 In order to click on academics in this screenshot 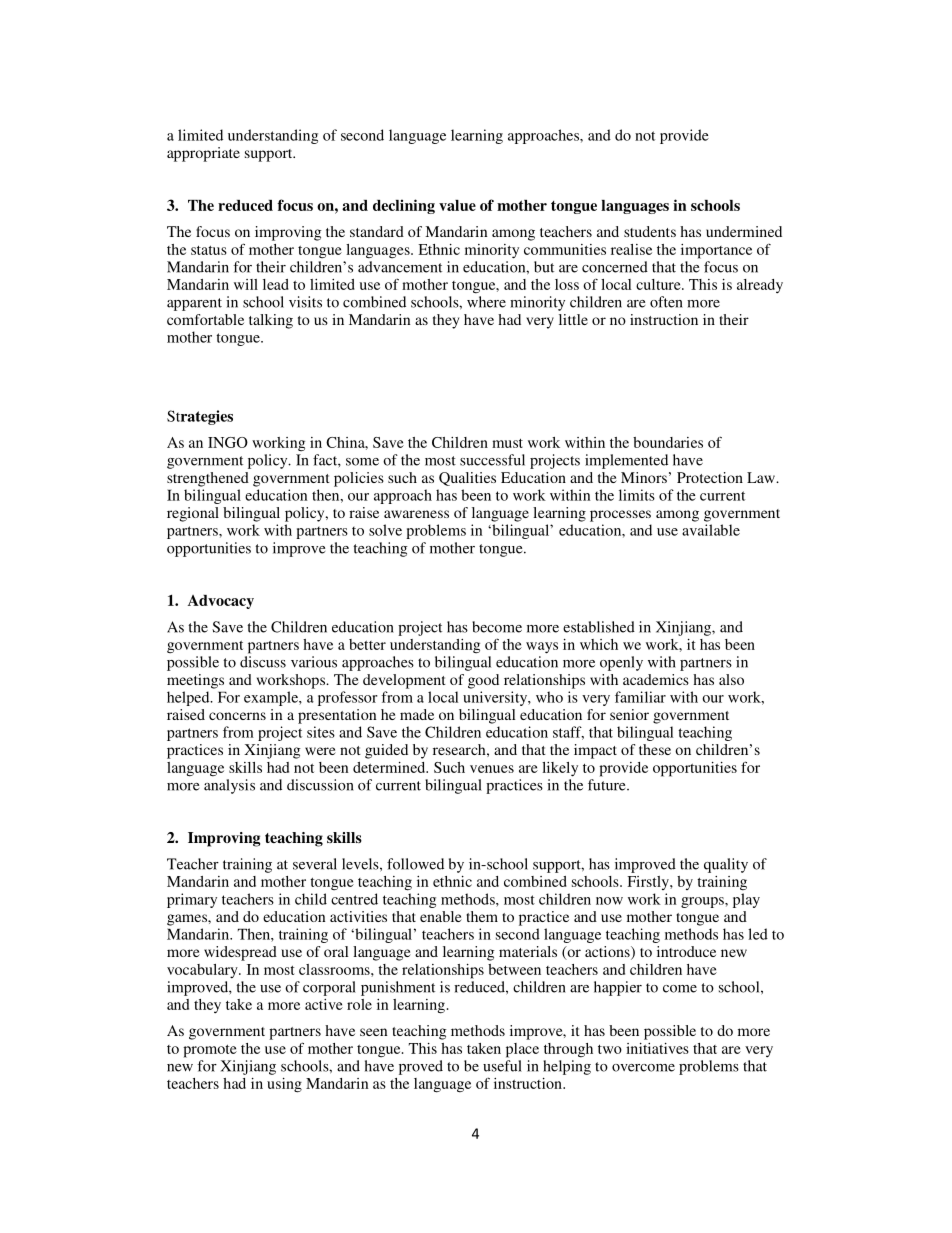, I will do `click(656, 679)`.
